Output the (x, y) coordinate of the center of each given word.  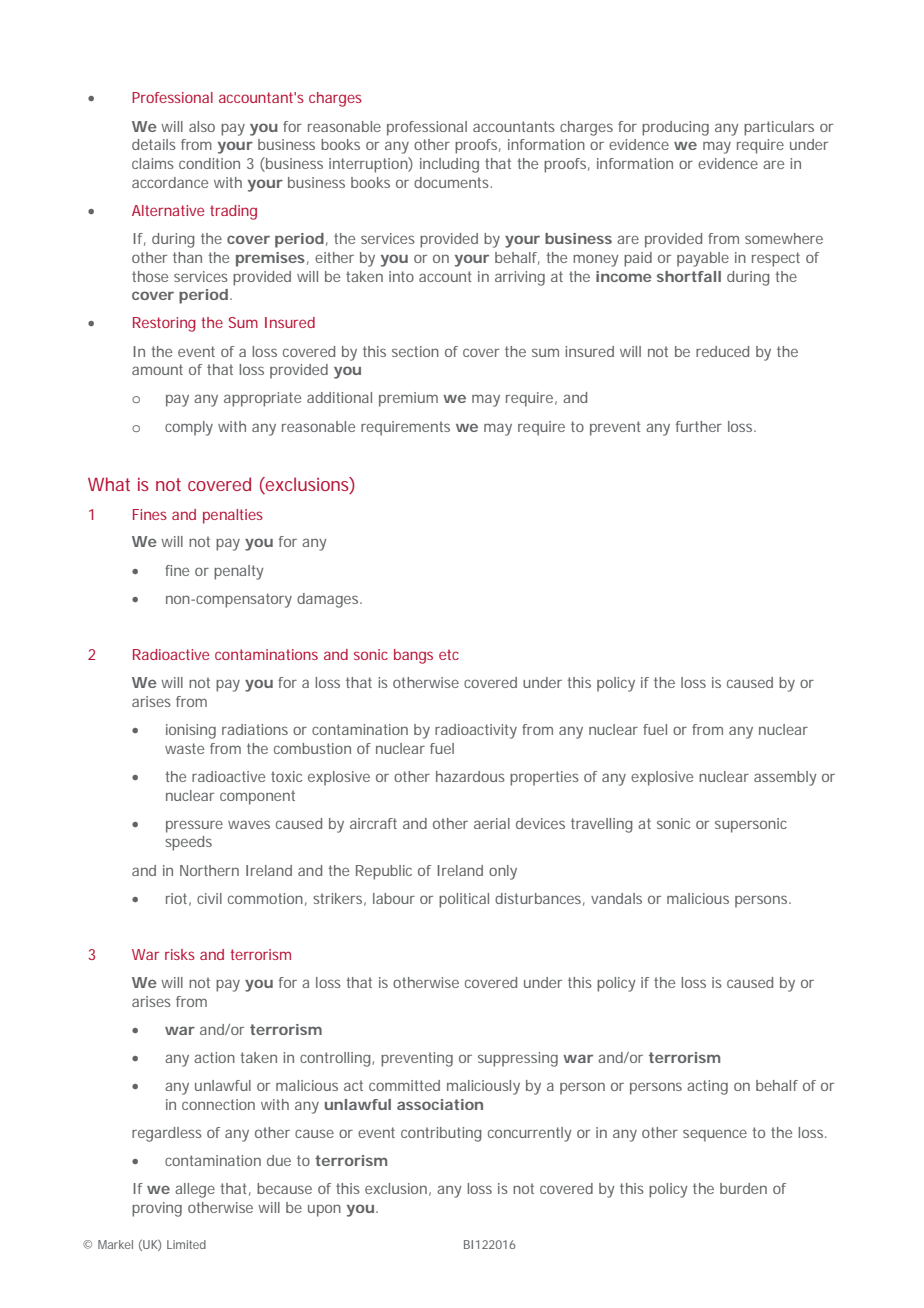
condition (209, 163)
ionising (191, 731)
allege (195, 1190)
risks (180, 954)
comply (189, 428)
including (449, 165)
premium (408, 399)
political (464, 900)
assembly (785, 778)
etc (449, 654)
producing (675, 128)
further (699, 426)
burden (743, 1188)
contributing (441, 1134)
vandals (616, 898)
